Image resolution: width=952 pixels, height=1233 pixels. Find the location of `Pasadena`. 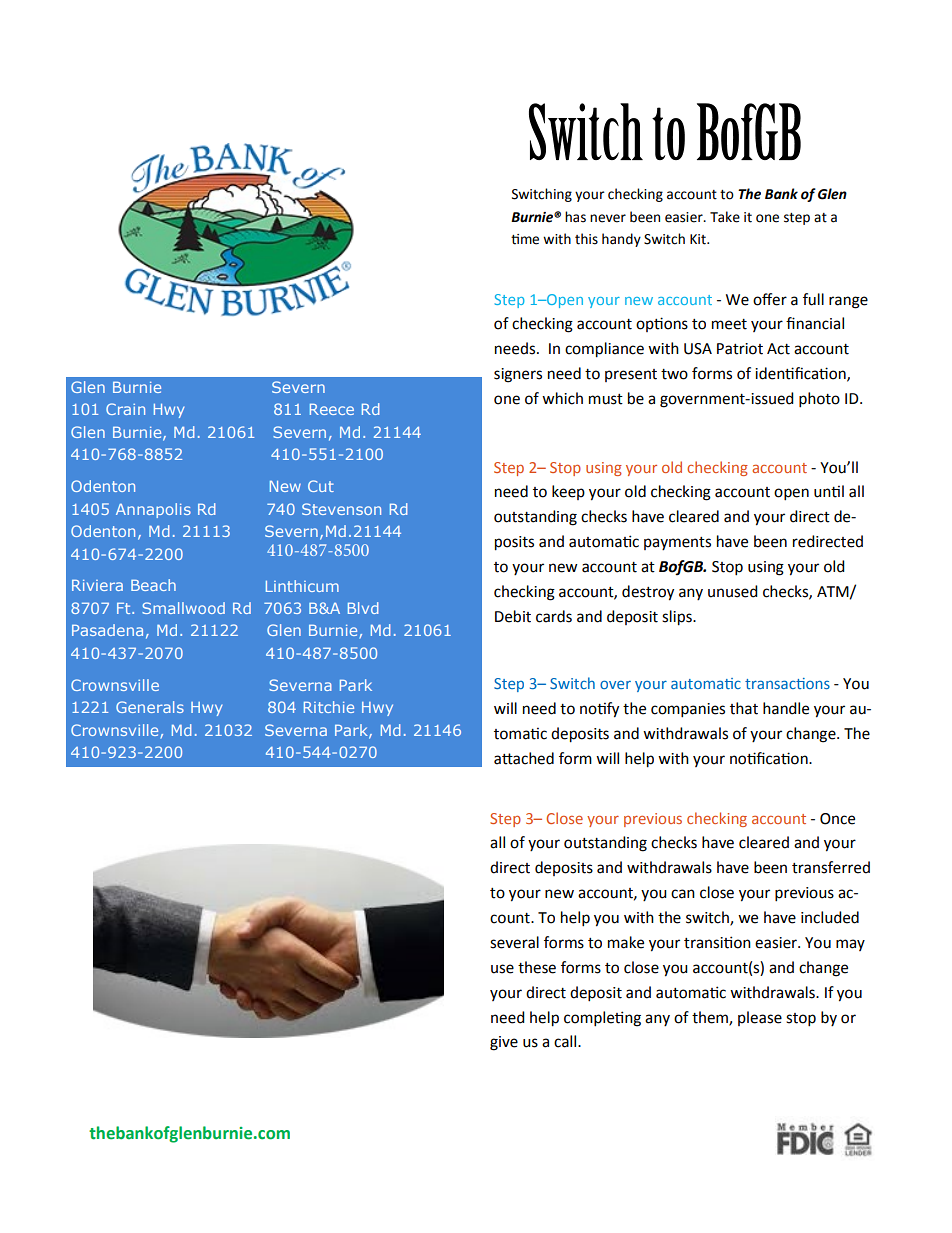

Pasadena is located at coordinates (107, 630).
